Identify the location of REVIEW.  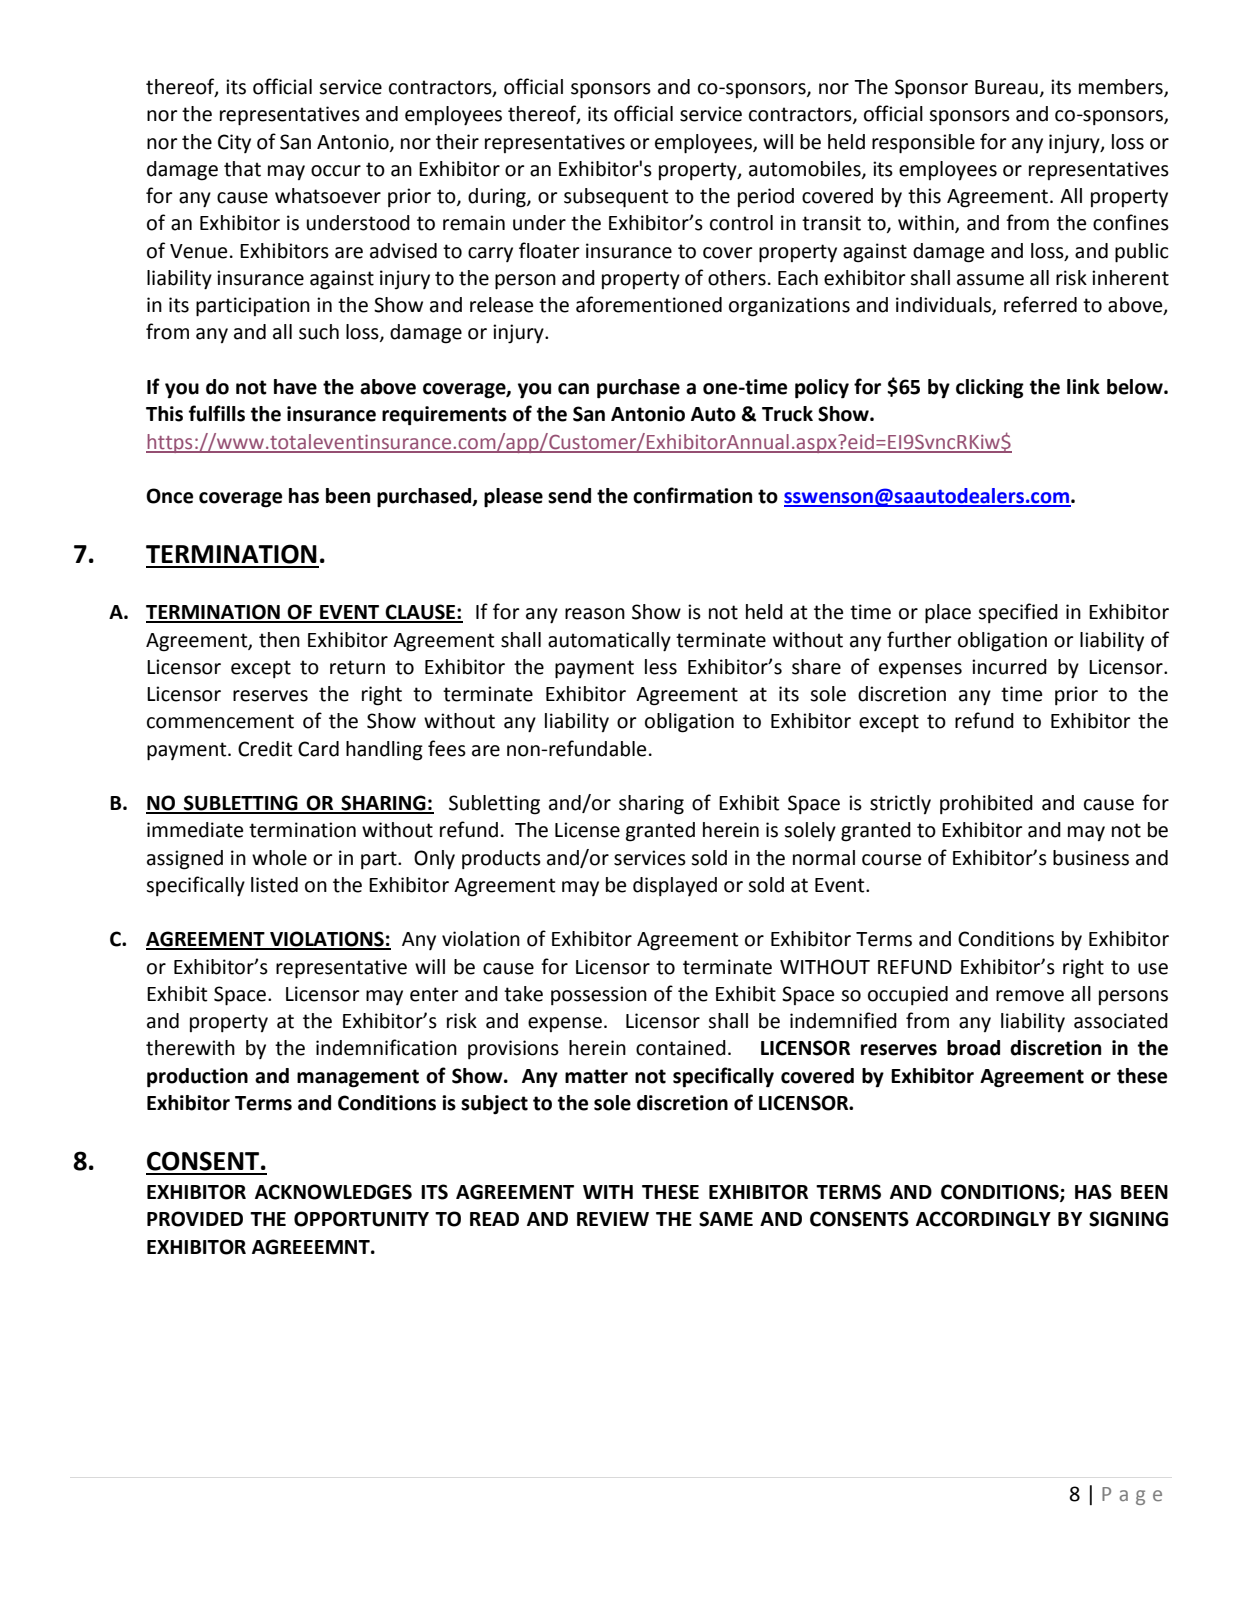
(613, 1219).
